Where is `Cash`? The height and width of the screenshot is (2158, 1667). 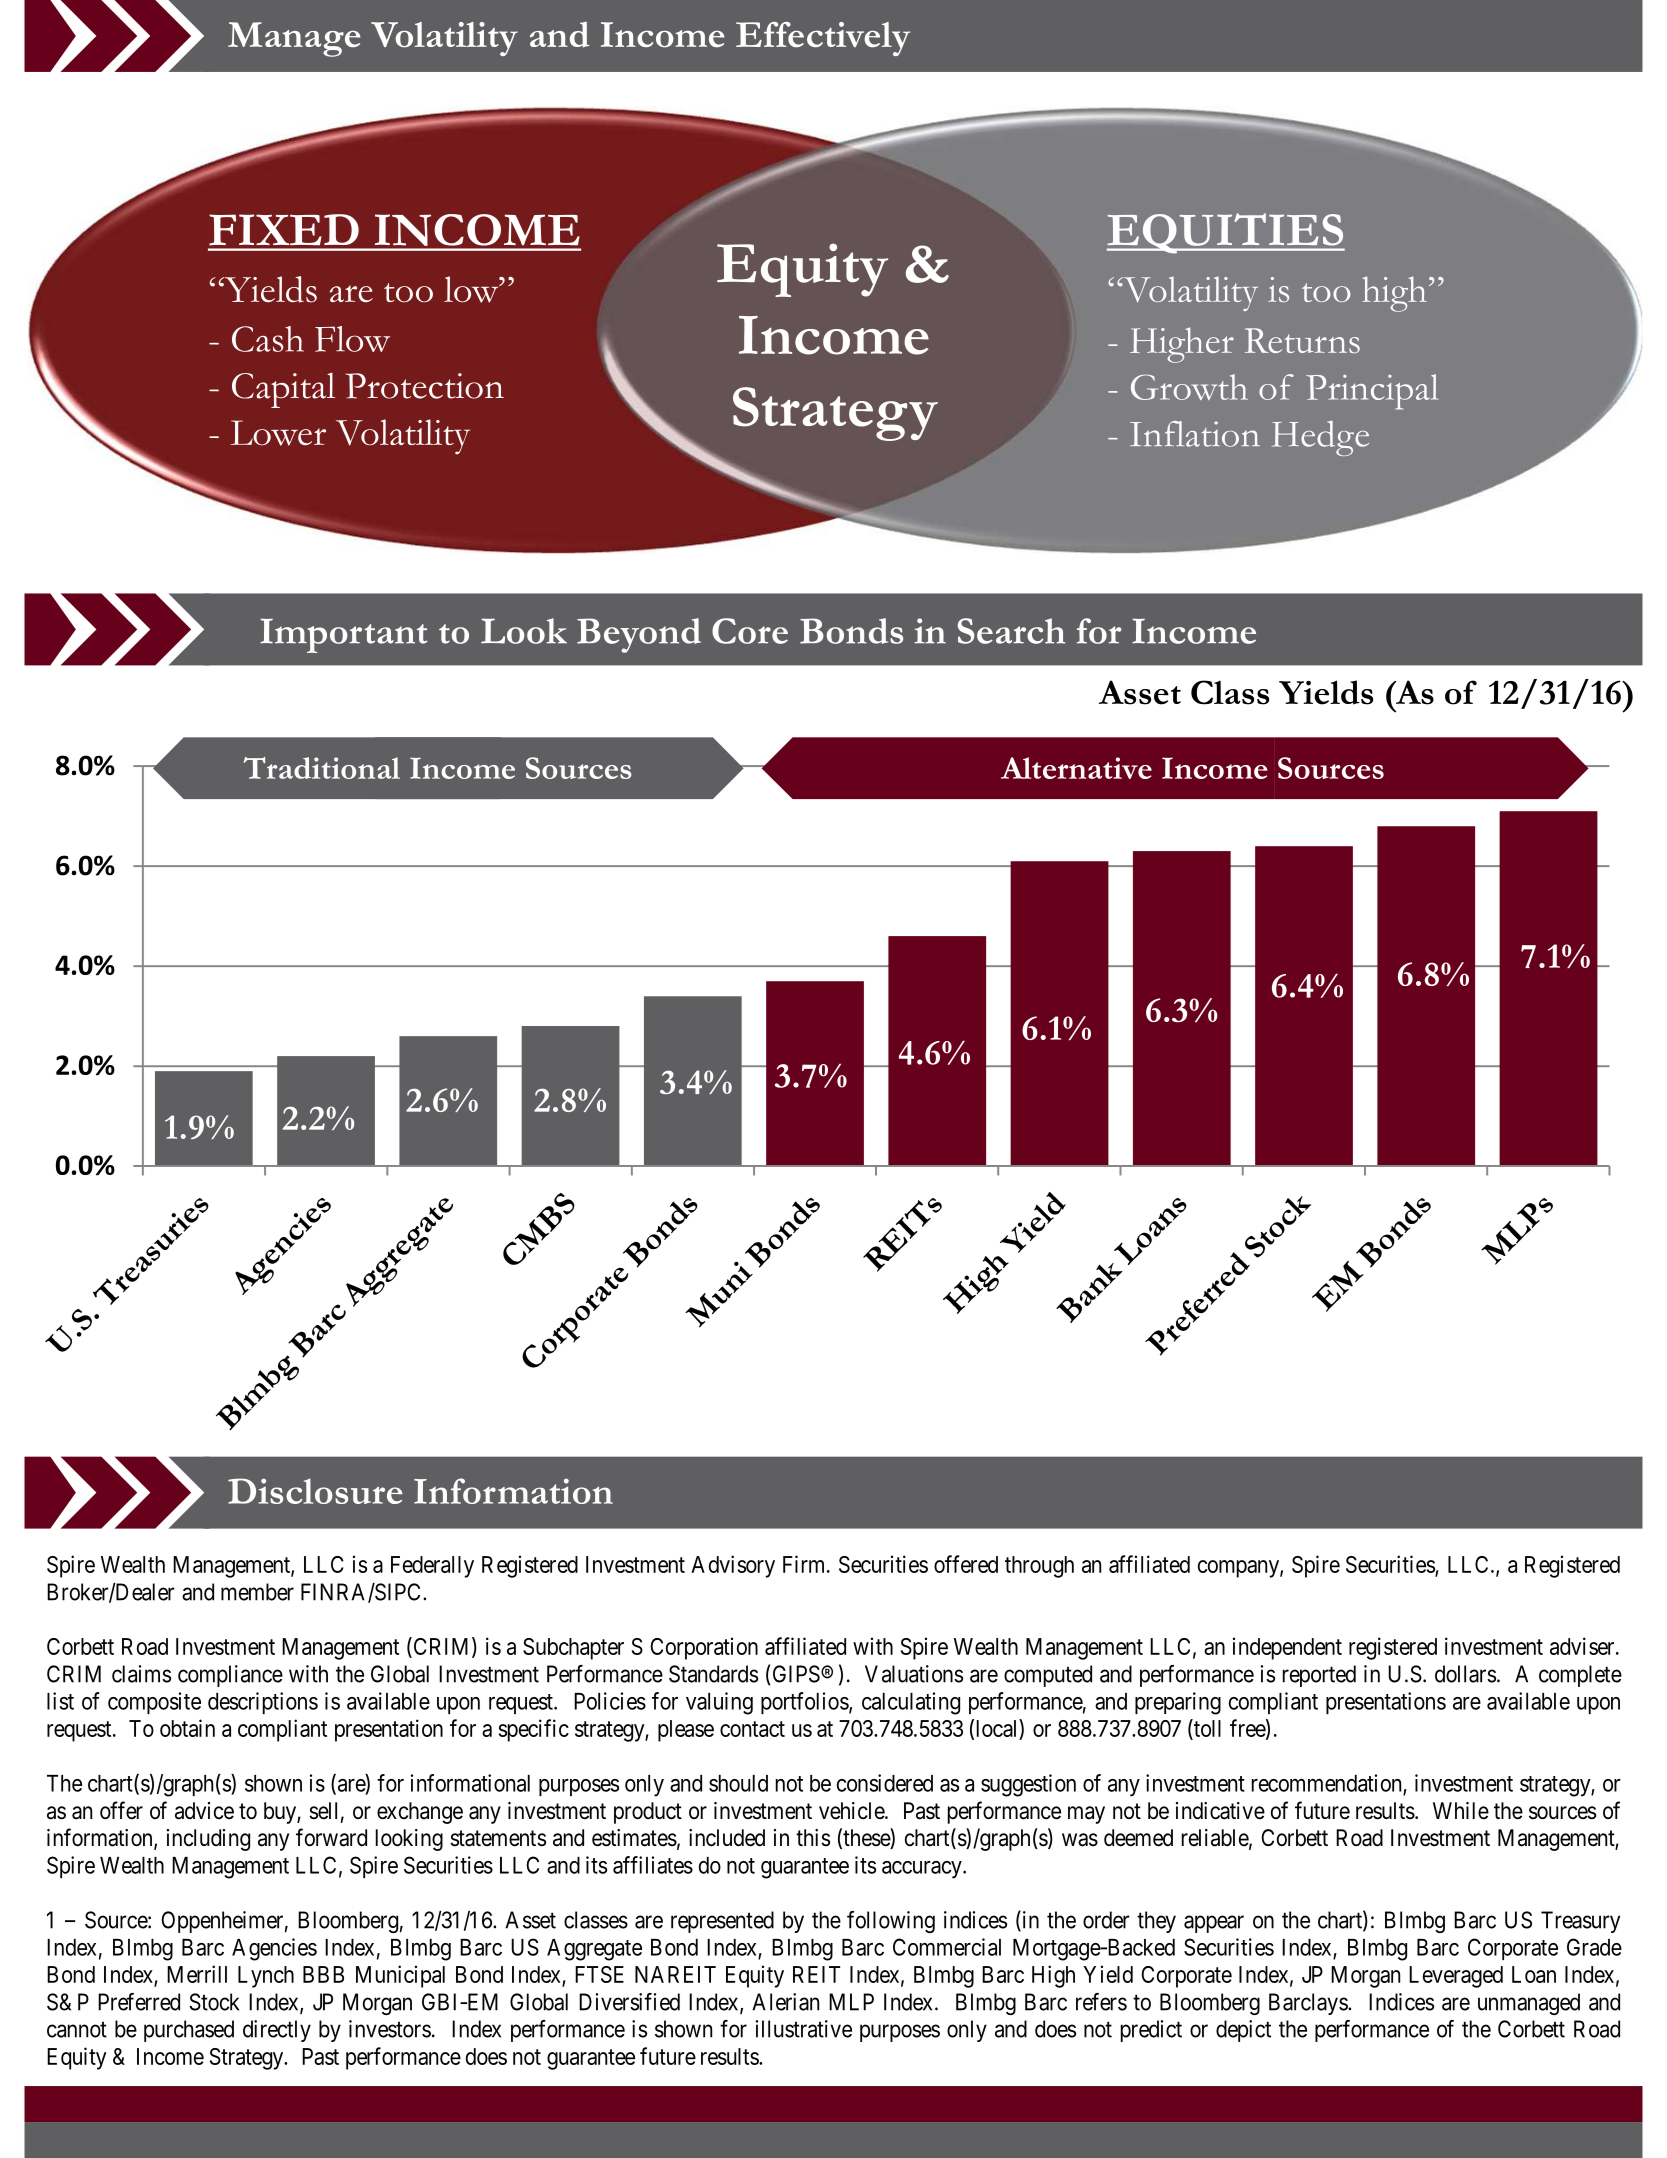
Cash is located at coordinates (268, 339).
